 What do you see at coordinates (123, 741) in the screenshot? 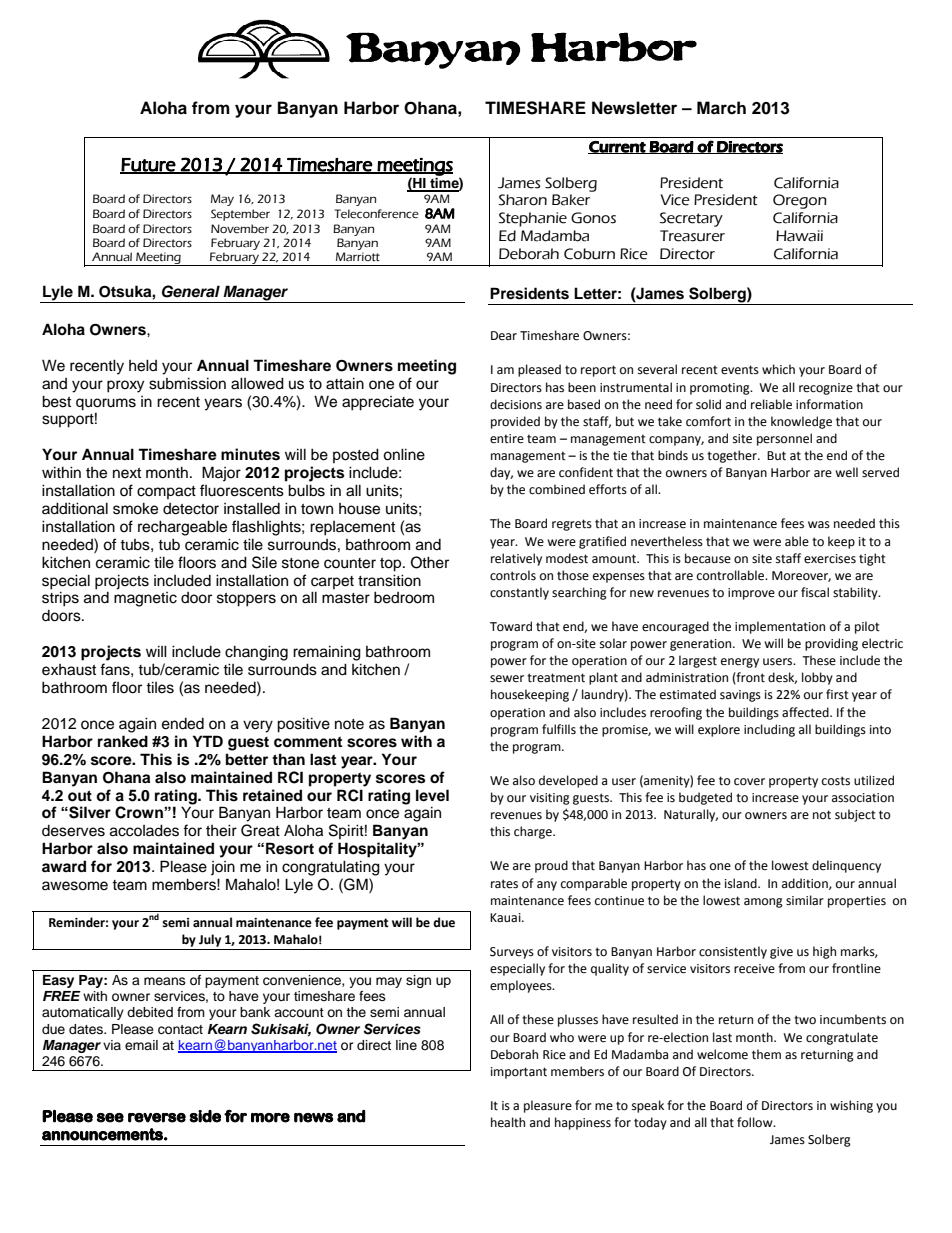
I see `ranked` at bounding box center [123, 741].
